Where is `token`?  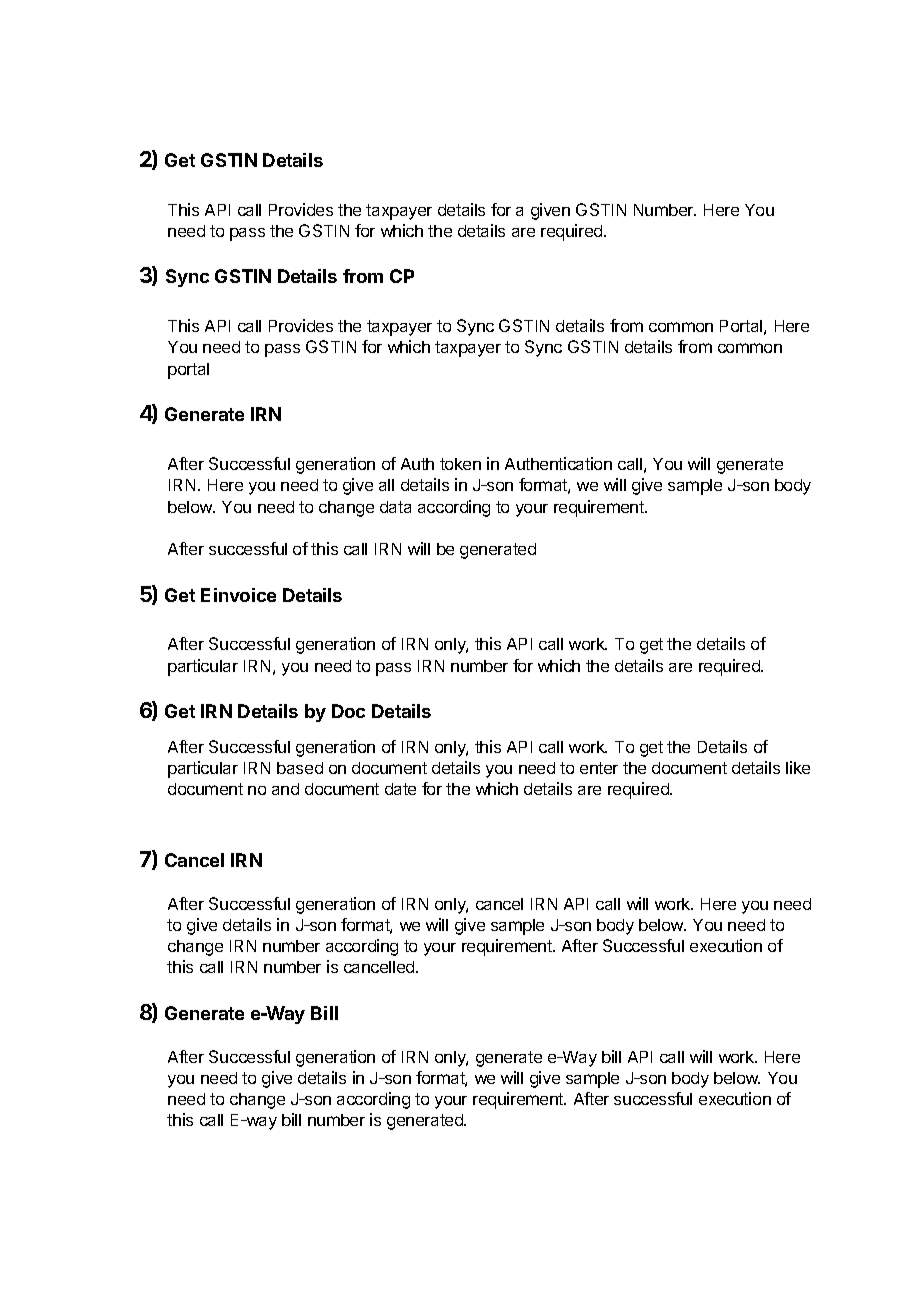
token is located at coordinates (460, 464).
